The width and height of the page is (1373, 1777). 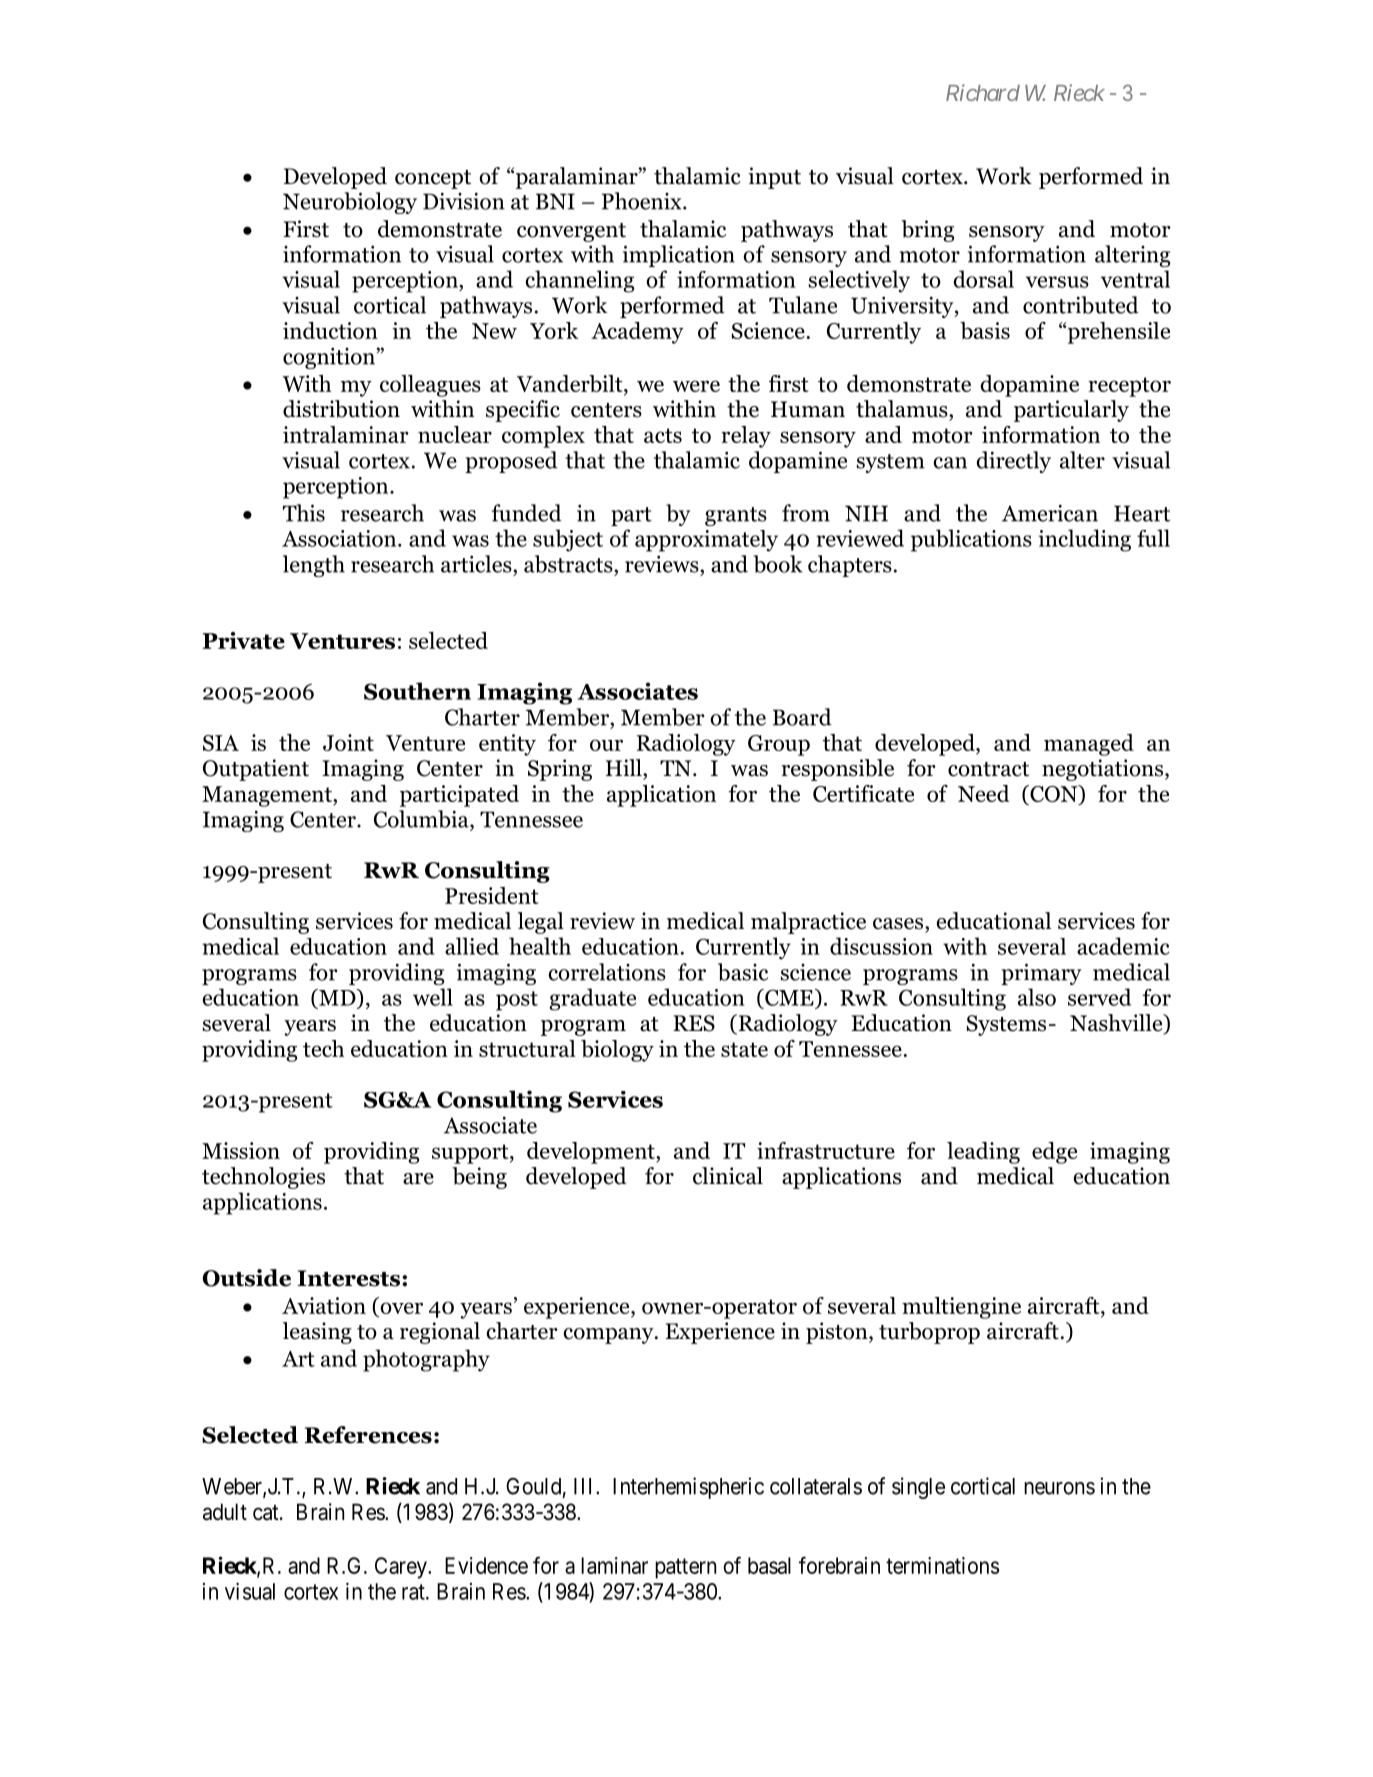 I want to click on Management, so click(x=268, y=796).
